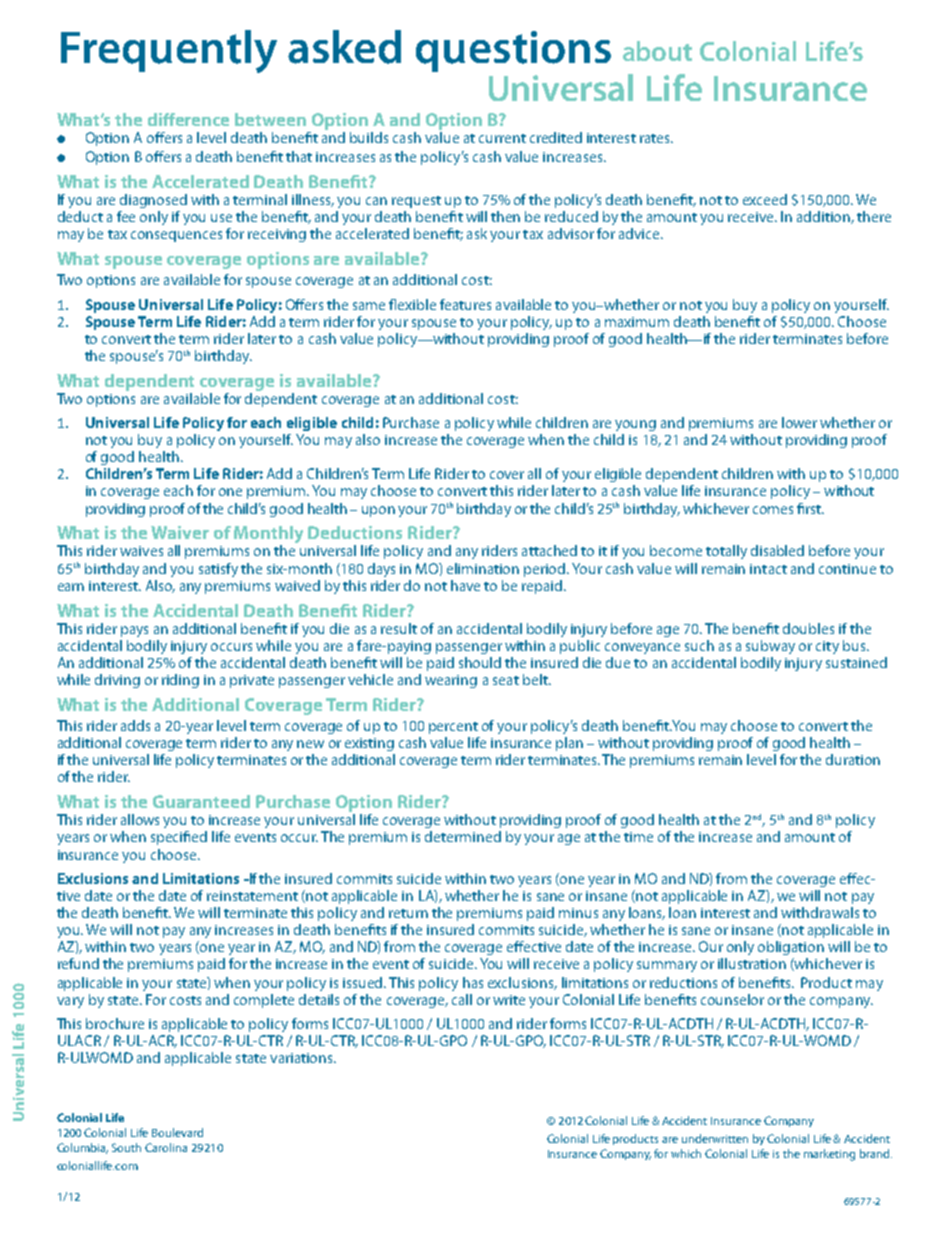 The height and width of the screenshot is (1233, 952). I want to click on Boulevard, so click(177, 1132).
